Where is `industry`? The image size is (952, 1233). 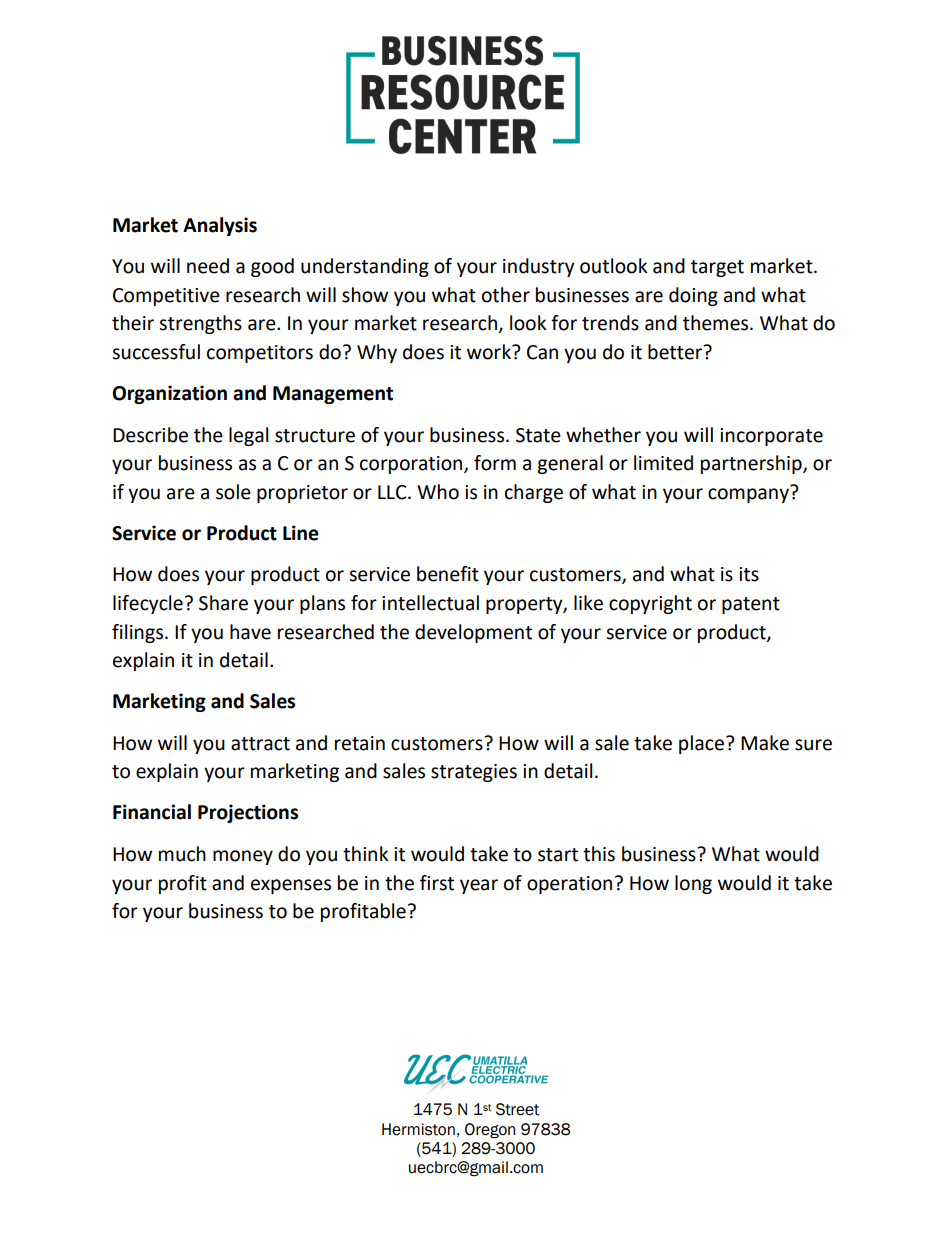
industry is located at coordinates (539, 267).
